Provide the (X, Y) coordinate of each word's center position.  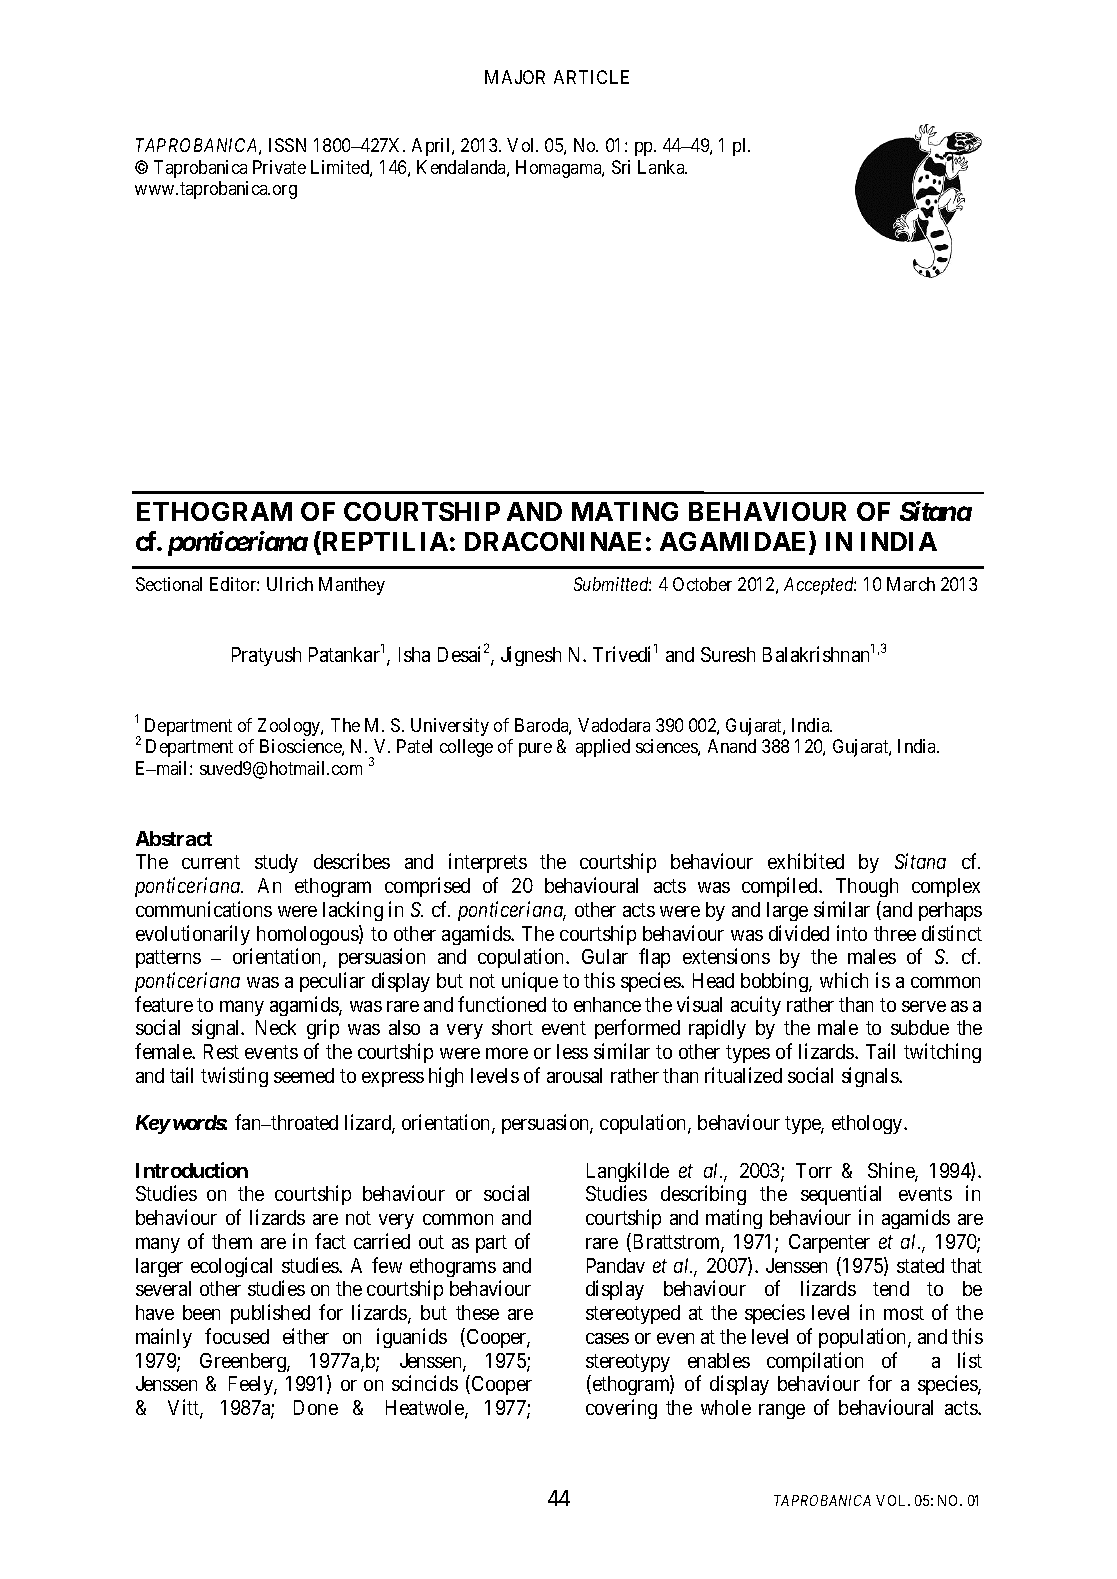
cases (607, 1338)
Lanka (662, 167)
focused (237, 1336)
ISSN (287, 145)
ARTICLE (591, 77)
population (864, 1338)
